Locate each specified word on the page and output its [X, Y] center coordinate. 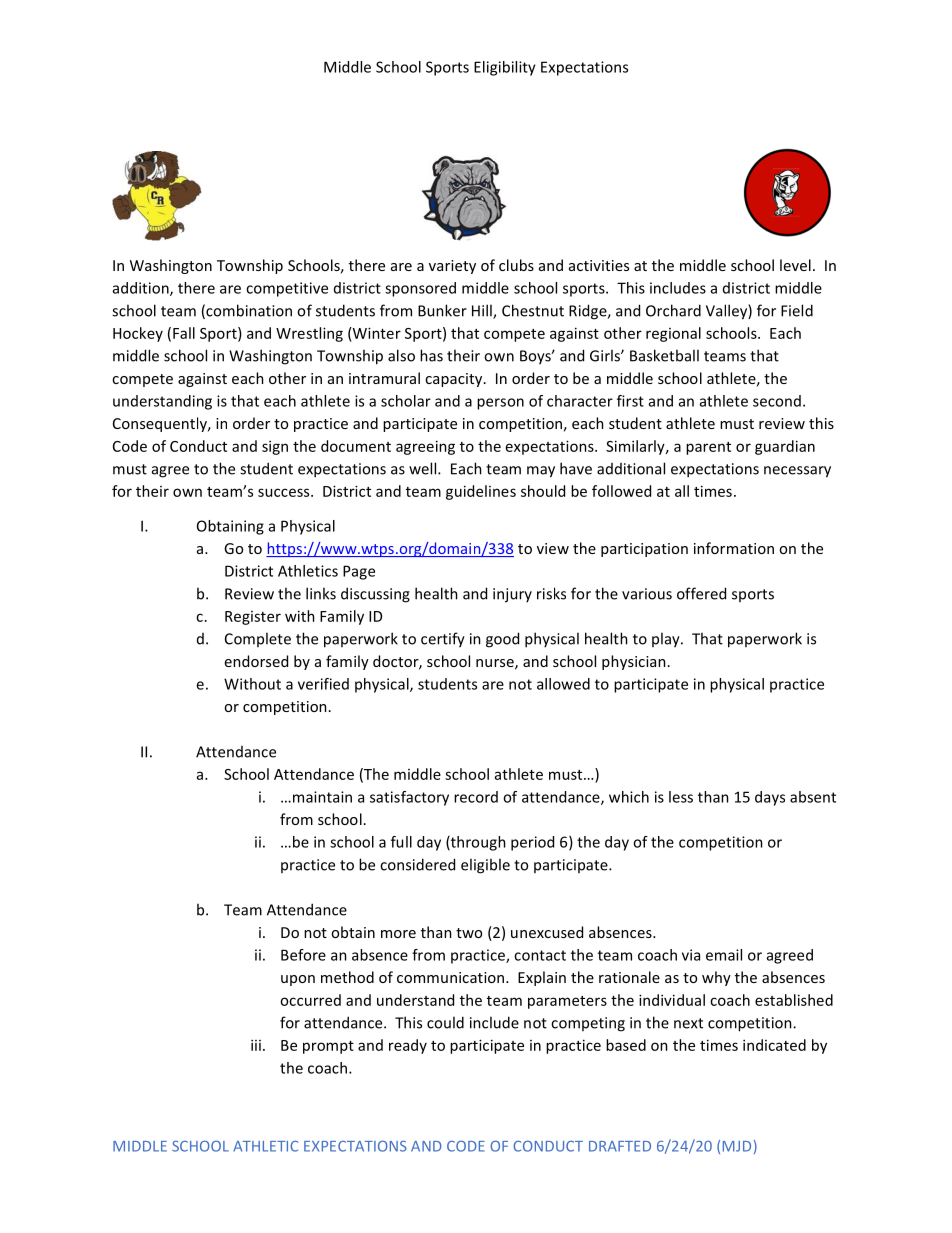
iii [256, 1045]
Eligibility [505, 68]
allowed [563, 684]
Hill [483, 311]
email [724, 955]
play [667, 640]
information [734, 548]
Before [303, 955]
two [469, 933]
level [795, 265]
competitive [287, 289]
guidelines [481, 492]
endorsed [256, 661]
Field [797, 310]
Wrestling [309, 334]
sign [275, 447]
